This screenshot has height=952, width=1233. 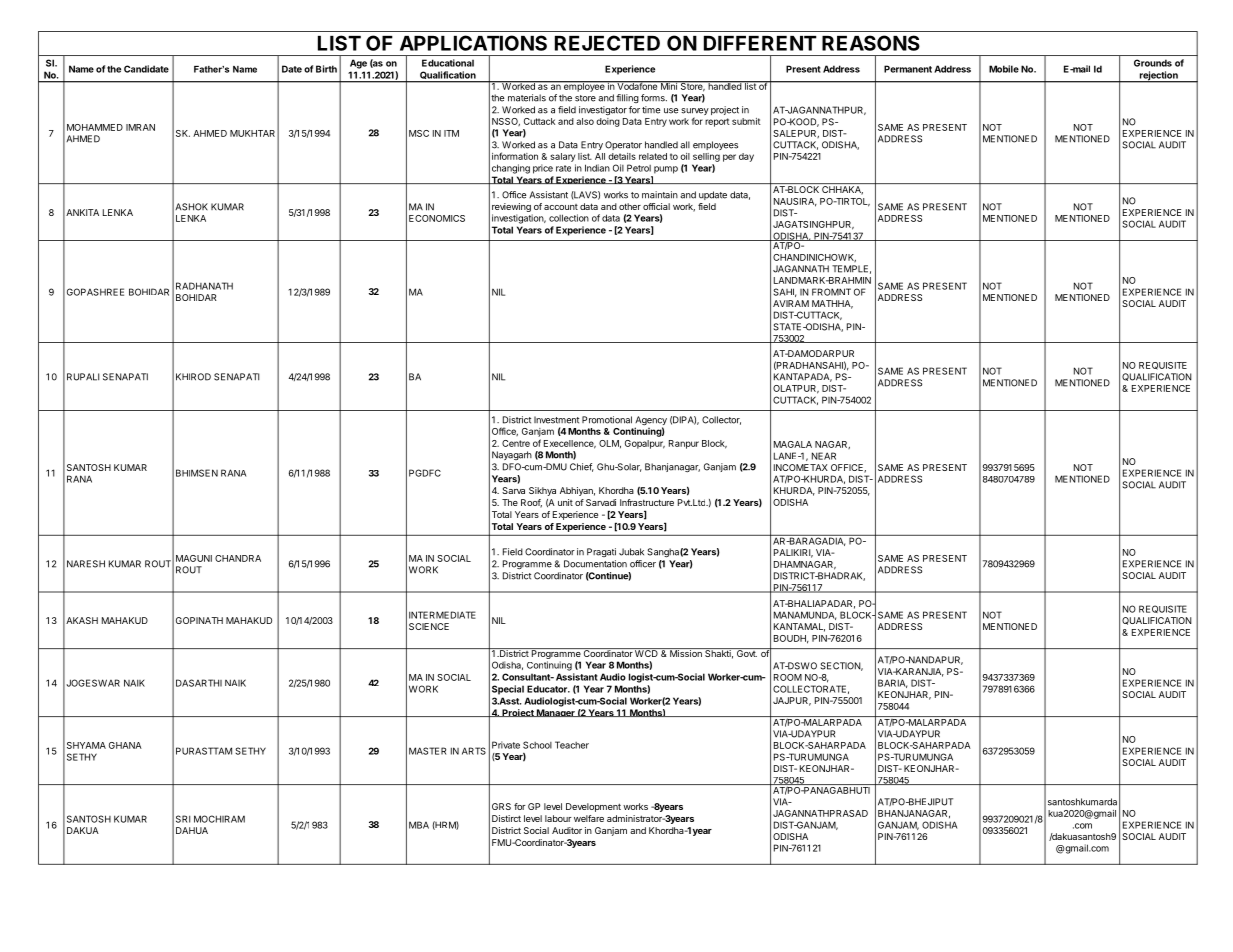 What do you see at coordinates (238, 558) in the screenshot?
I see `CHANDRA` at bounding box center [238, 558].
